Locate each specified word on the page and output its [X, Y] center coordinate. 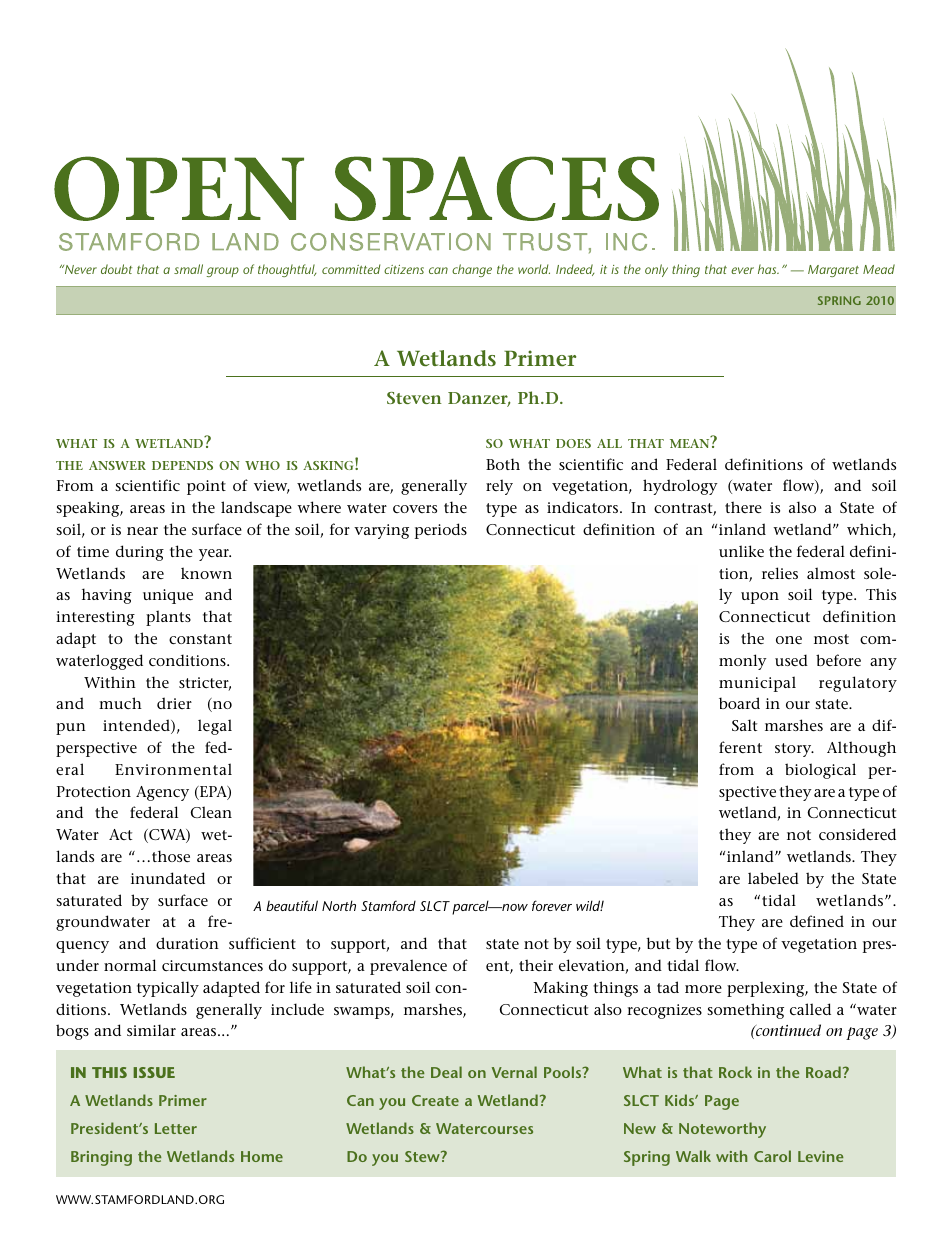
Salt [744, 725]
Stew [423, 1156]
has [768, 269]
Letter [176, 1128]
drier [174, 703]
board [739, 703]
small [188, 269]
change [472, 270]
